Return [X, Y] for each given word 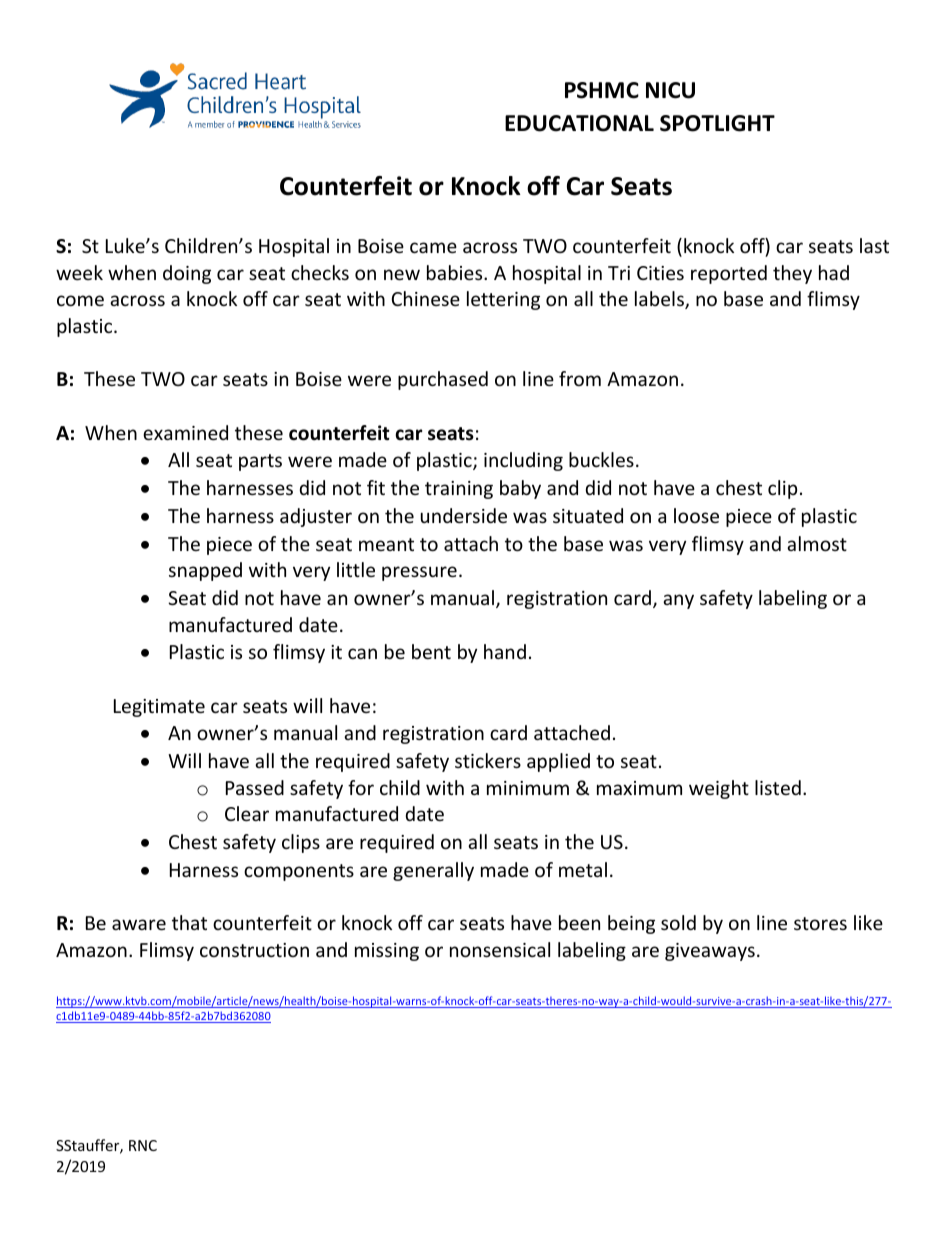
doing [187, 274]
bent [431, 651]
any [678, 601]
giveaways [710, 952]
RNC [143, 1145]
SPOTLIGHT [717, 123]
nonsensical [500, 949]
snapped [205, 571]
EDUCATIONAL [579, 123]
